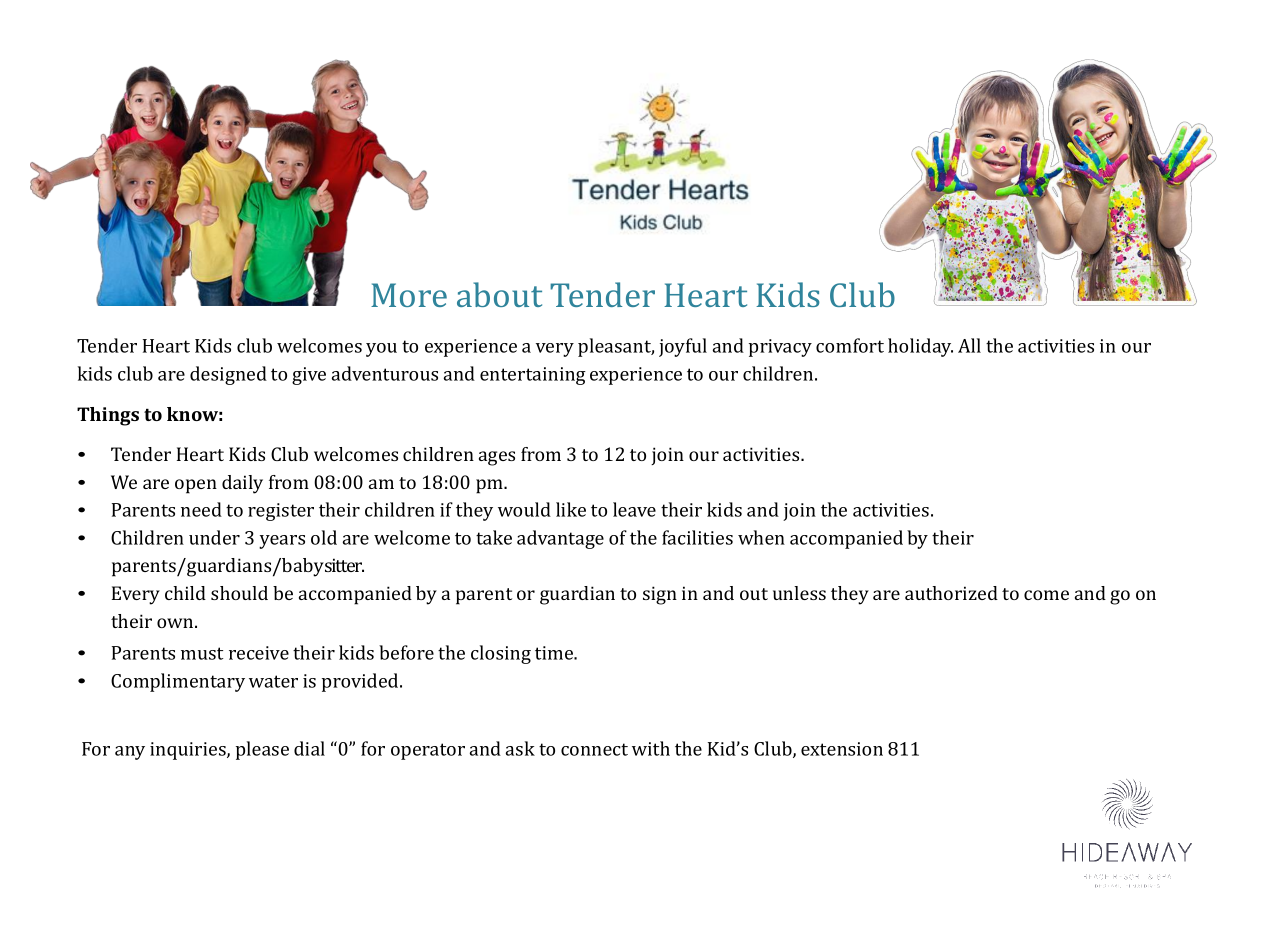 The height and width of the page is (952, 1270). What do you see at coordinates (842, 749) in the page?
I see `extension` at bounding box center [842, 749].
